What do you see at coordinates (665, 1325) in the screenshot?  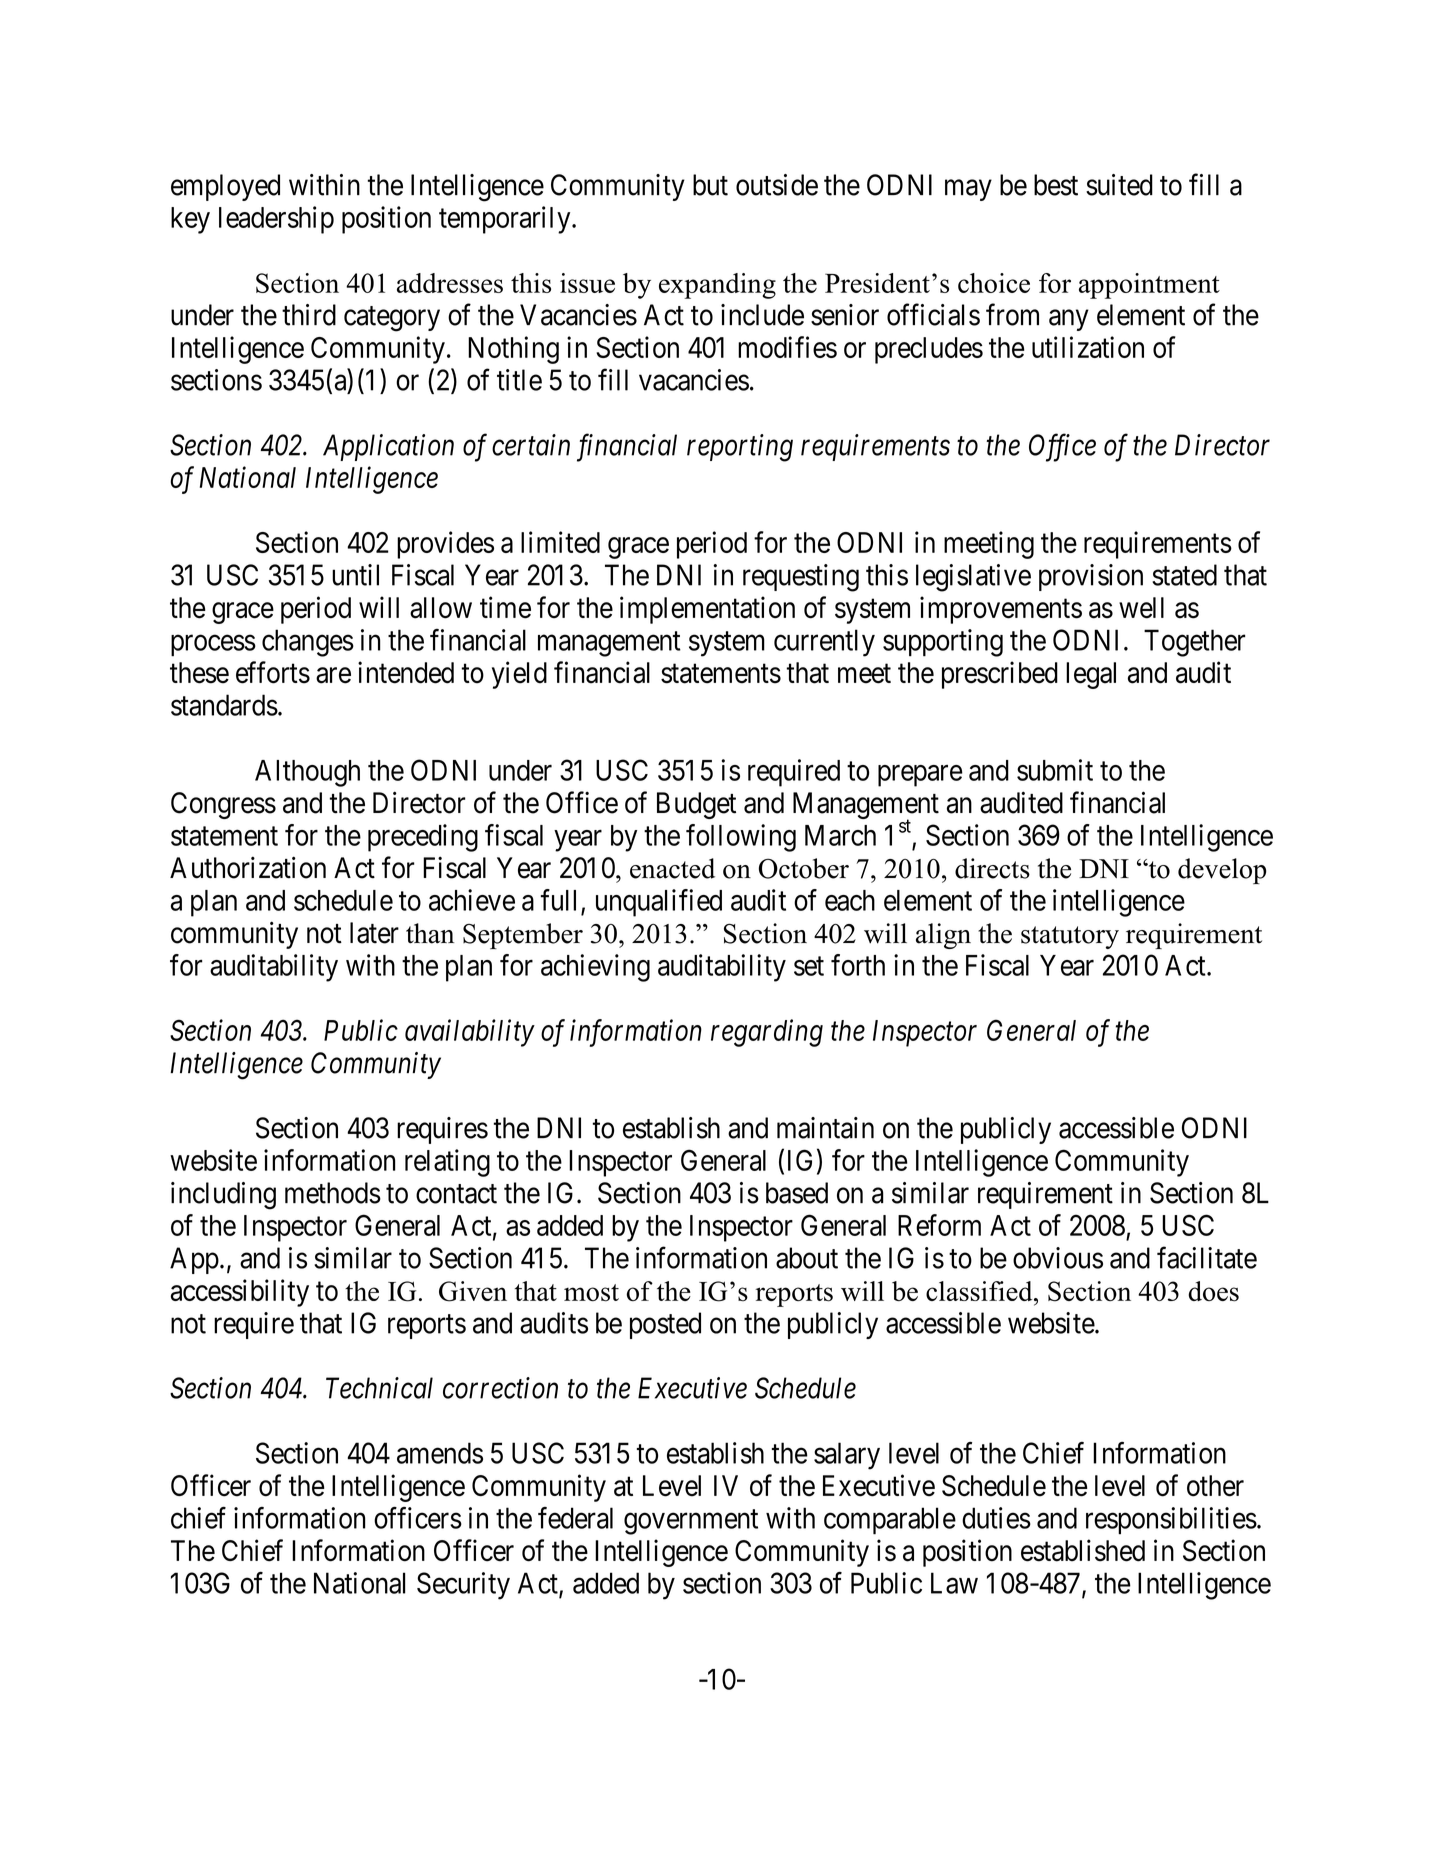 I see `posted` at bounding box center [665, 1325].
